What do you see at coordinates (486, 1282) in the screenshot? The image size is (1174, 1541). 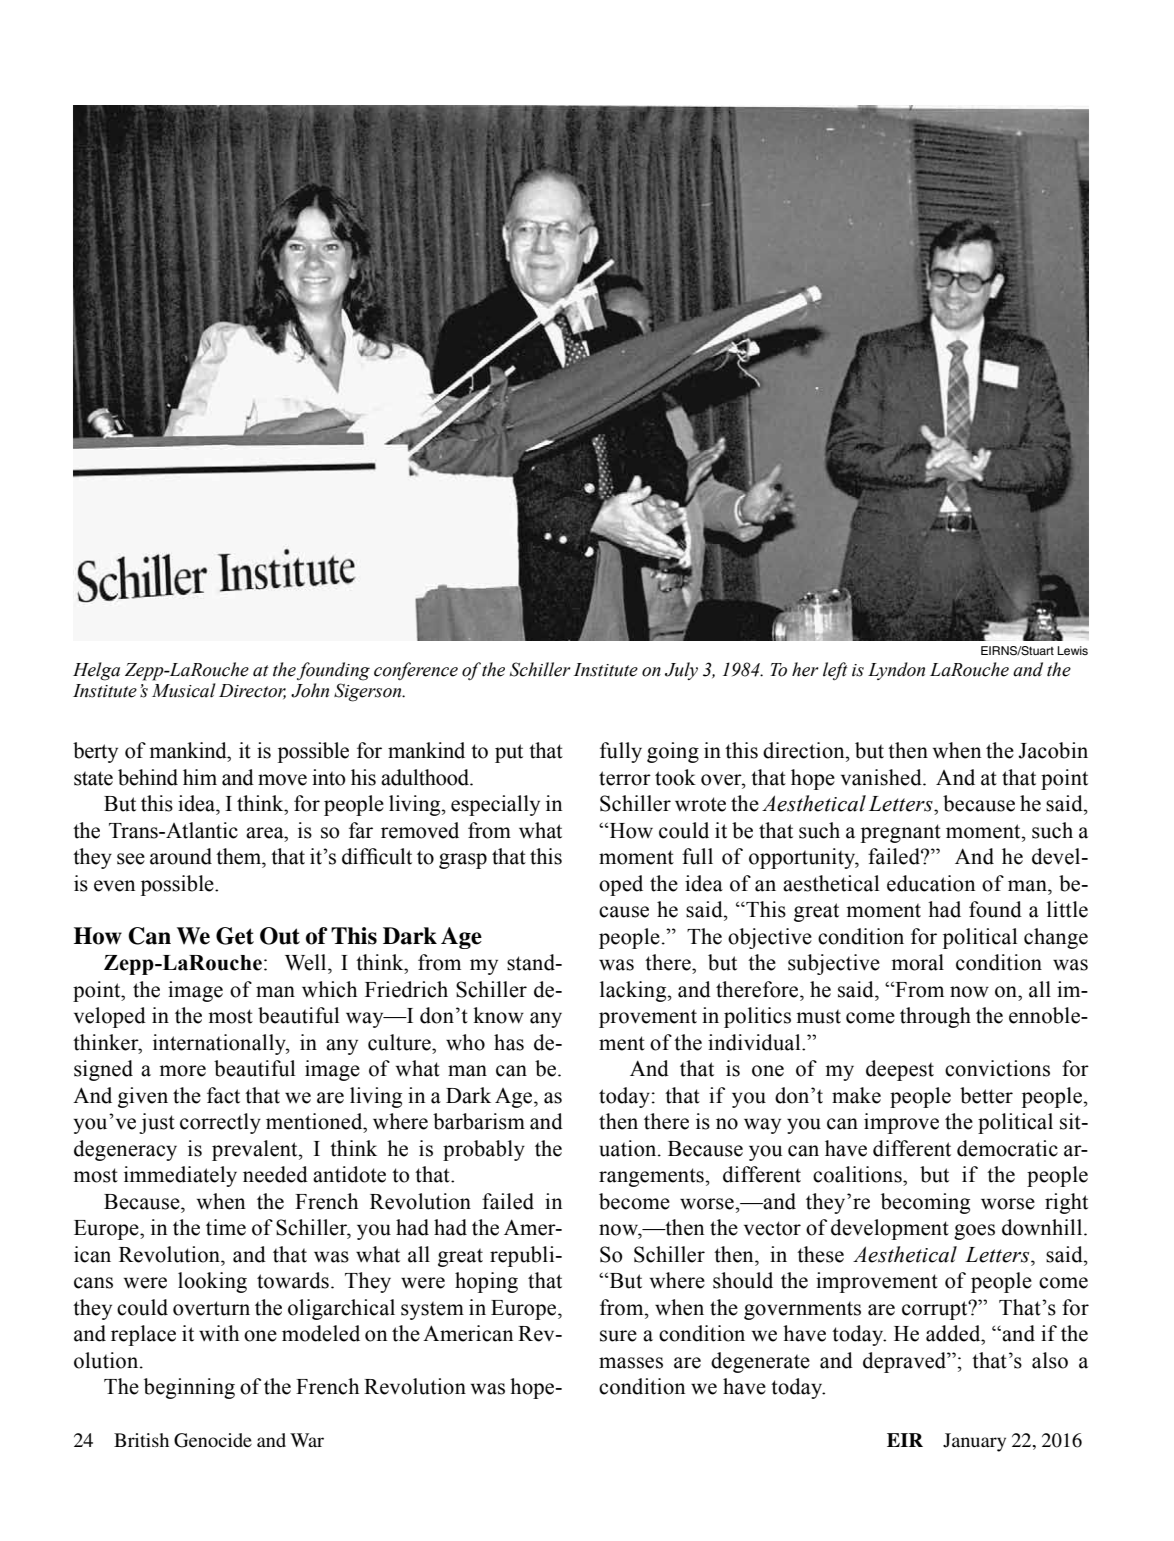 I see `hoping` at bounding box center [486, 1282].
